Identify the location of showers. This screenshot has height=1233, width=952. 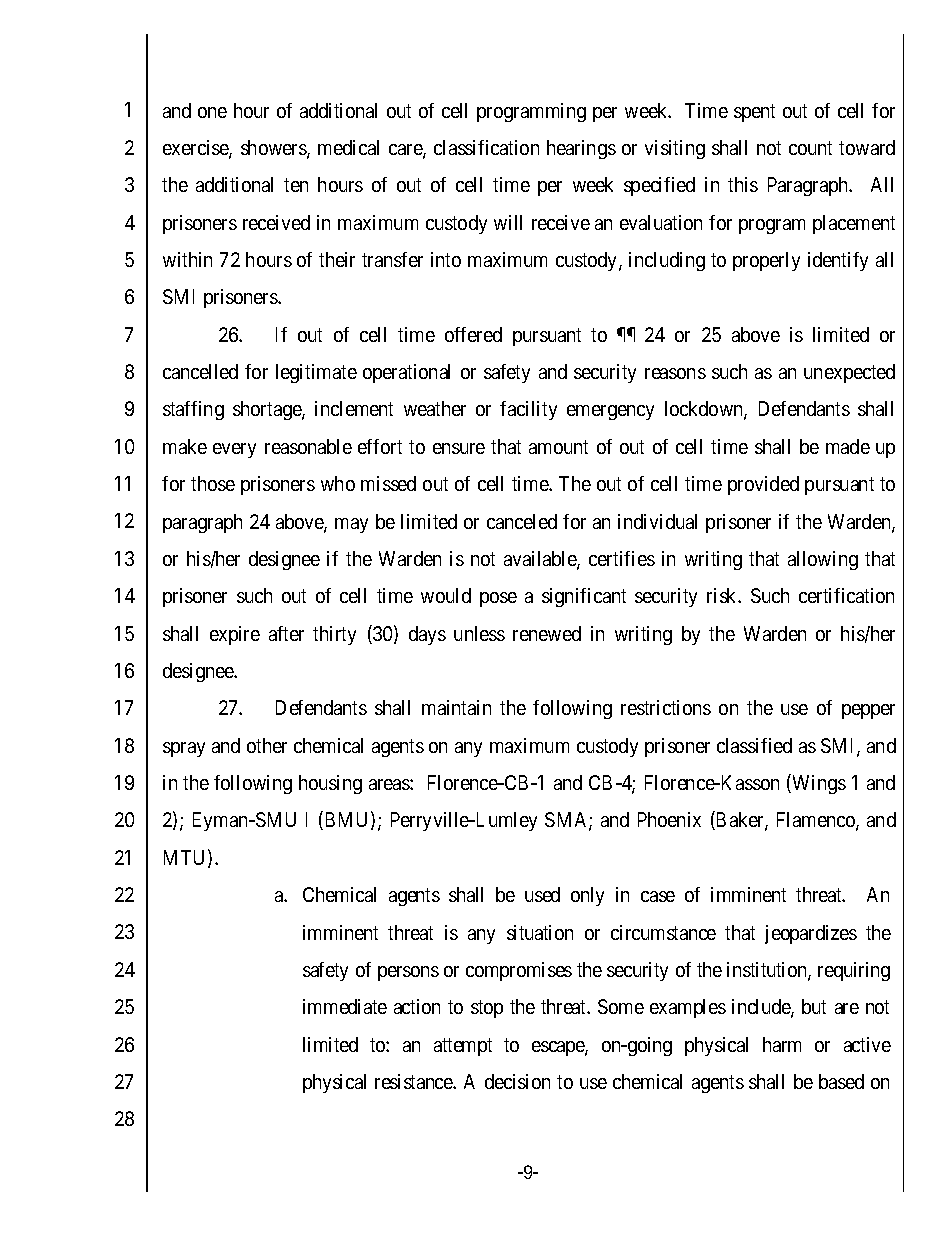
(274, 149).
